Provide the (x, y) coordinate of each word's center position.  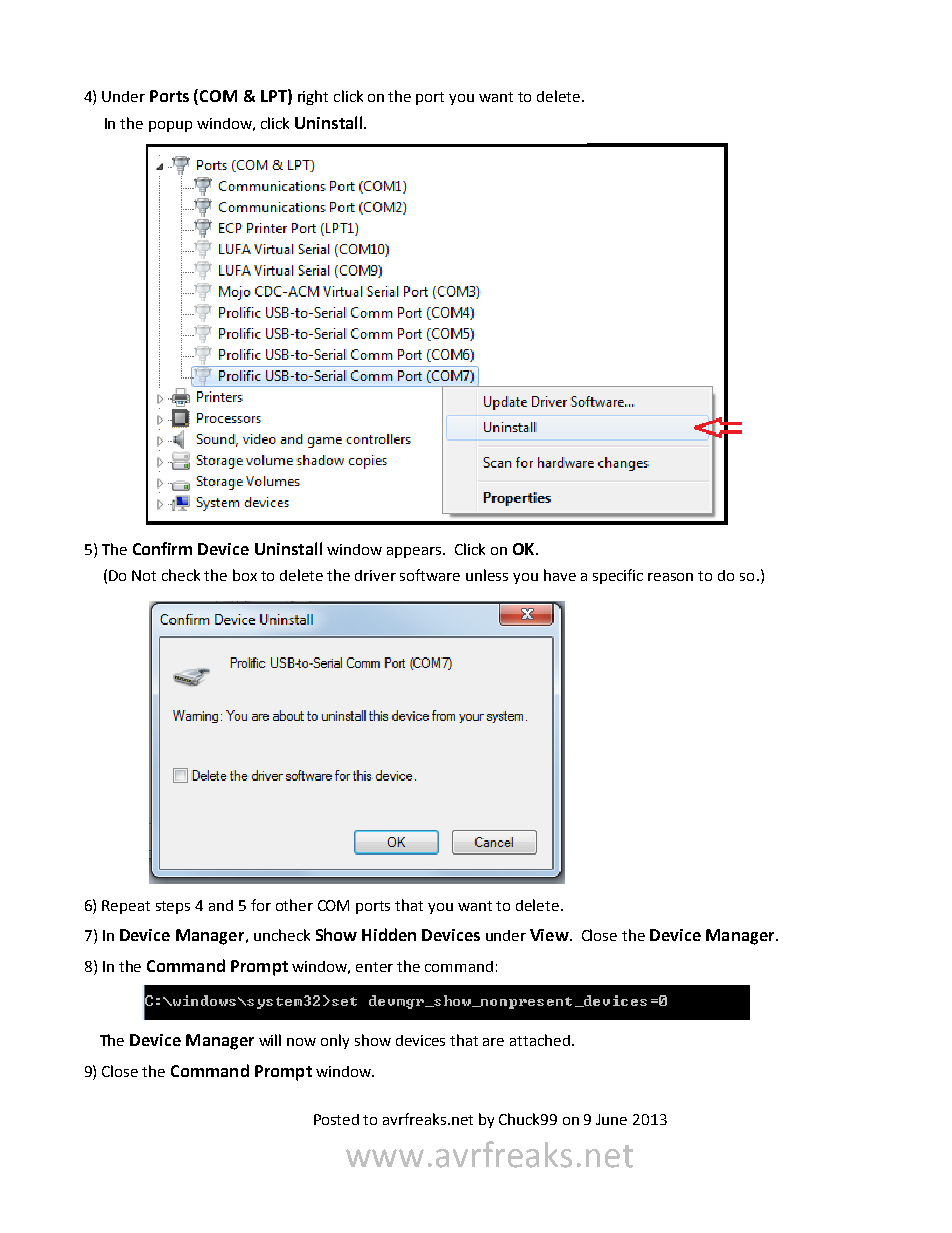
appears (415, 552)
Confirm (162, 548)
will (270, 1040)
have (560, 575)
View (550, 935)
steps (173, 907)
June (611, 1119)
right (313, 97)
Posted (336, 1119)
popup (170, 126)
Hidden (389, 934)
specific (618, 576)
